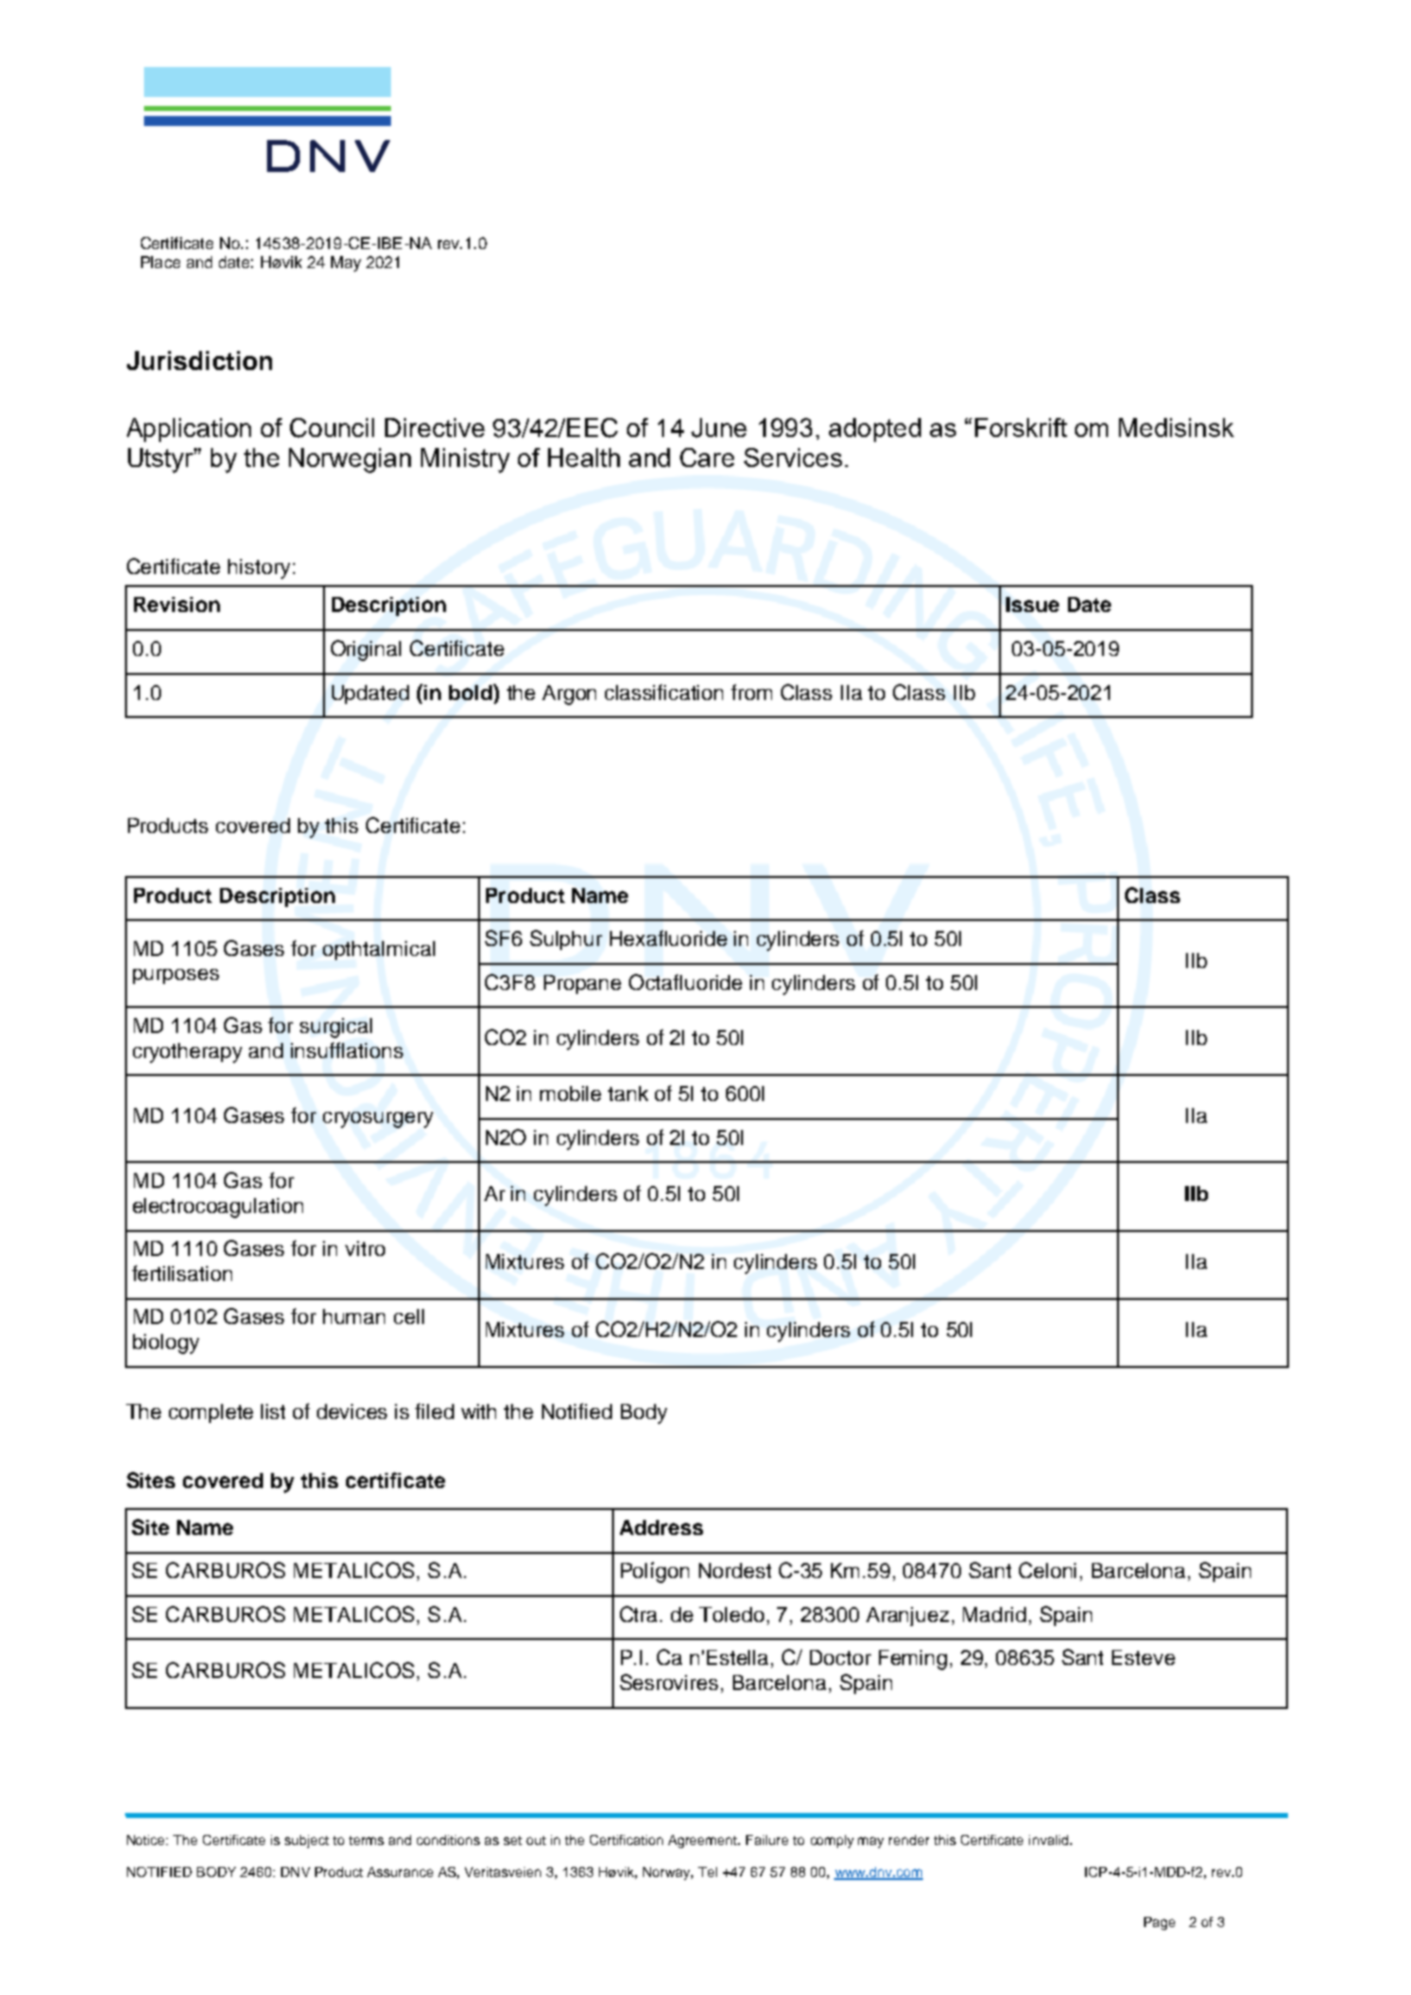 This screenshot has height=1995, width=1411. I want to click on Issue, so click(1032, 604).
